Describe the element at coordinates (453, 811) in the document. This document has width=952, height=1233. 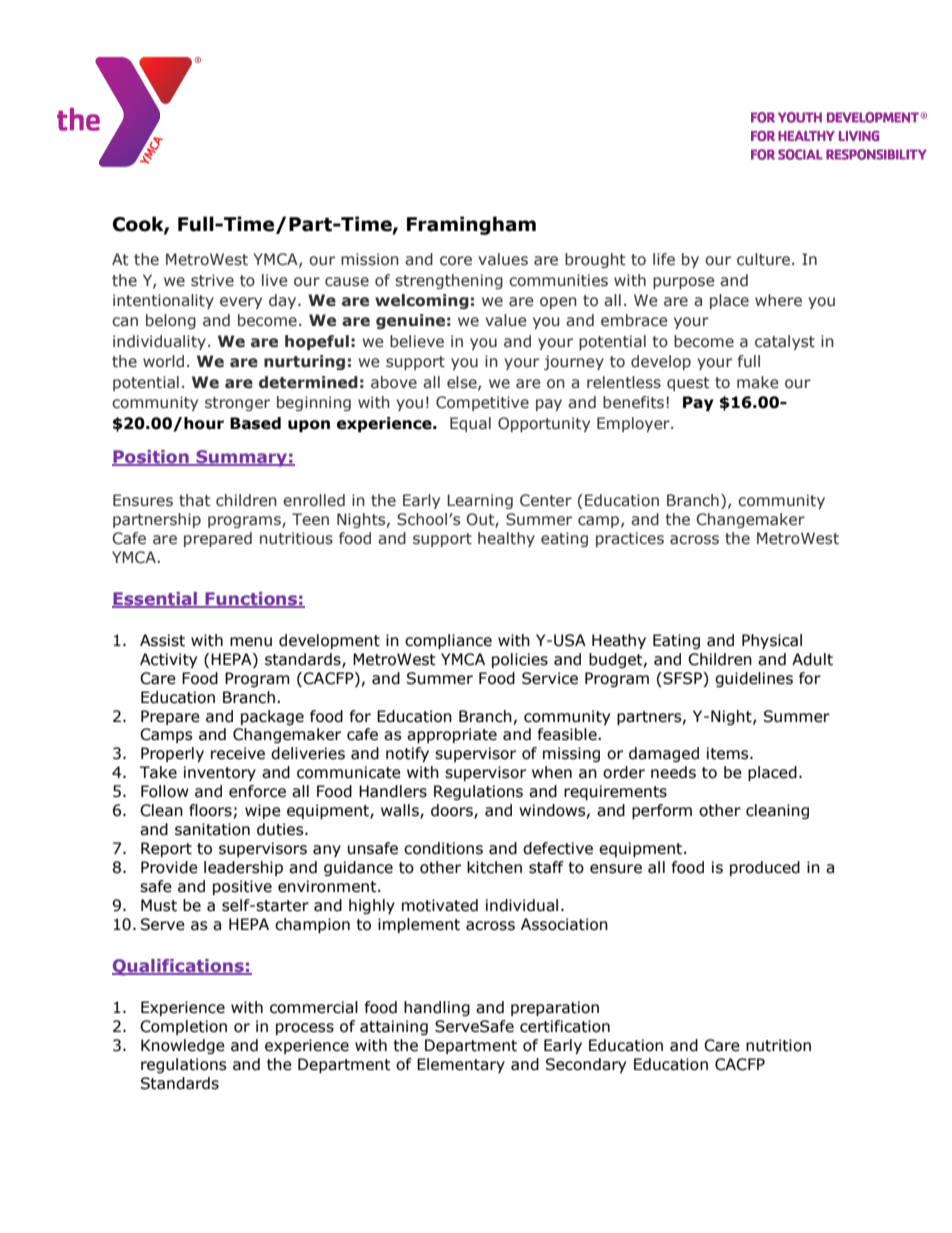
I see `doors` at that location.
